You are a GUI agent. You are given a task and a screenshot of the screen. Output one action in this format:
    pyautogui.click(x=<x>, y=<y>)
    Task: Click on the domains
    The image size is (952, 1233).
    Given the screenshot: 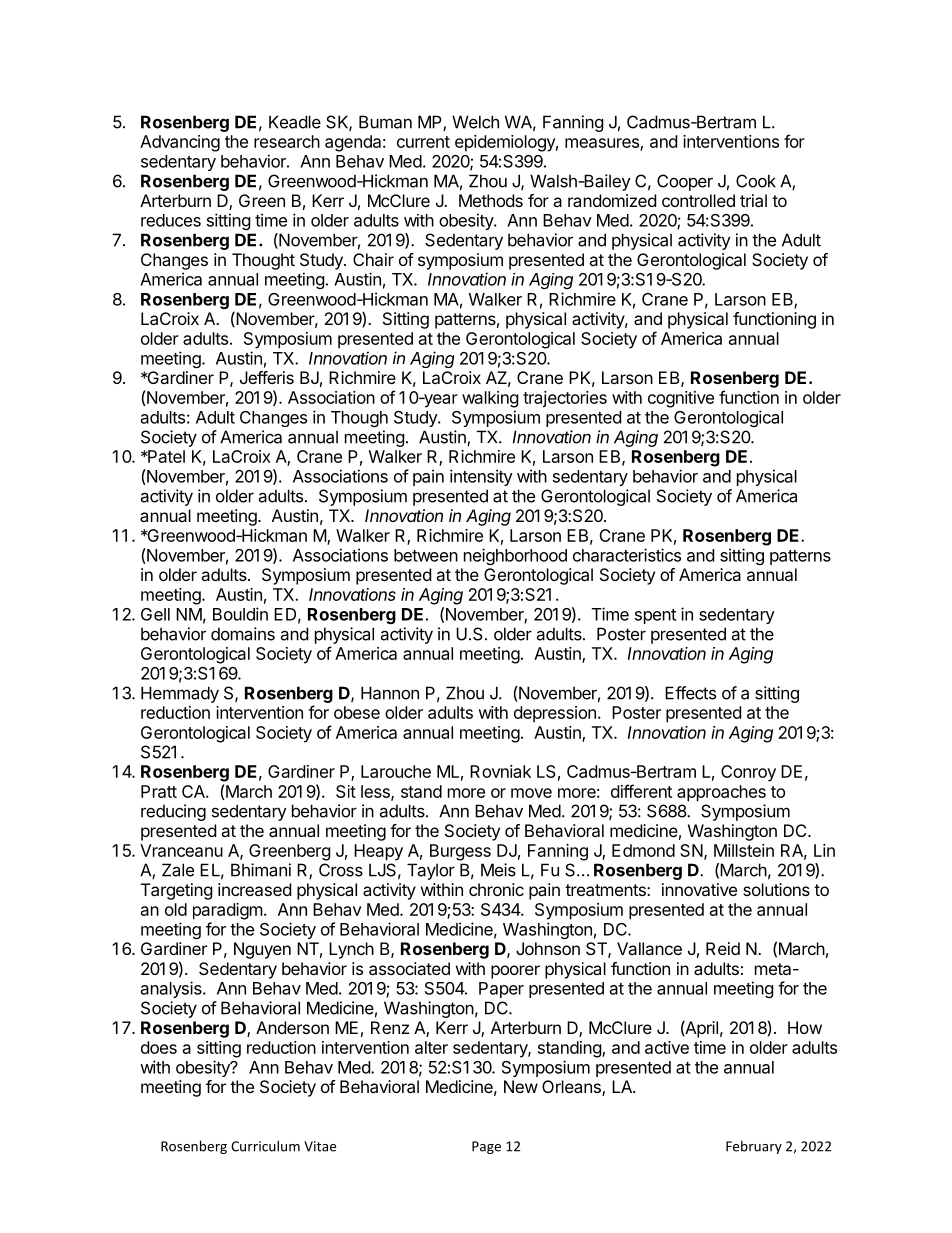 What is the action you would take?
    pyautogui.click(x=243, y=634)
